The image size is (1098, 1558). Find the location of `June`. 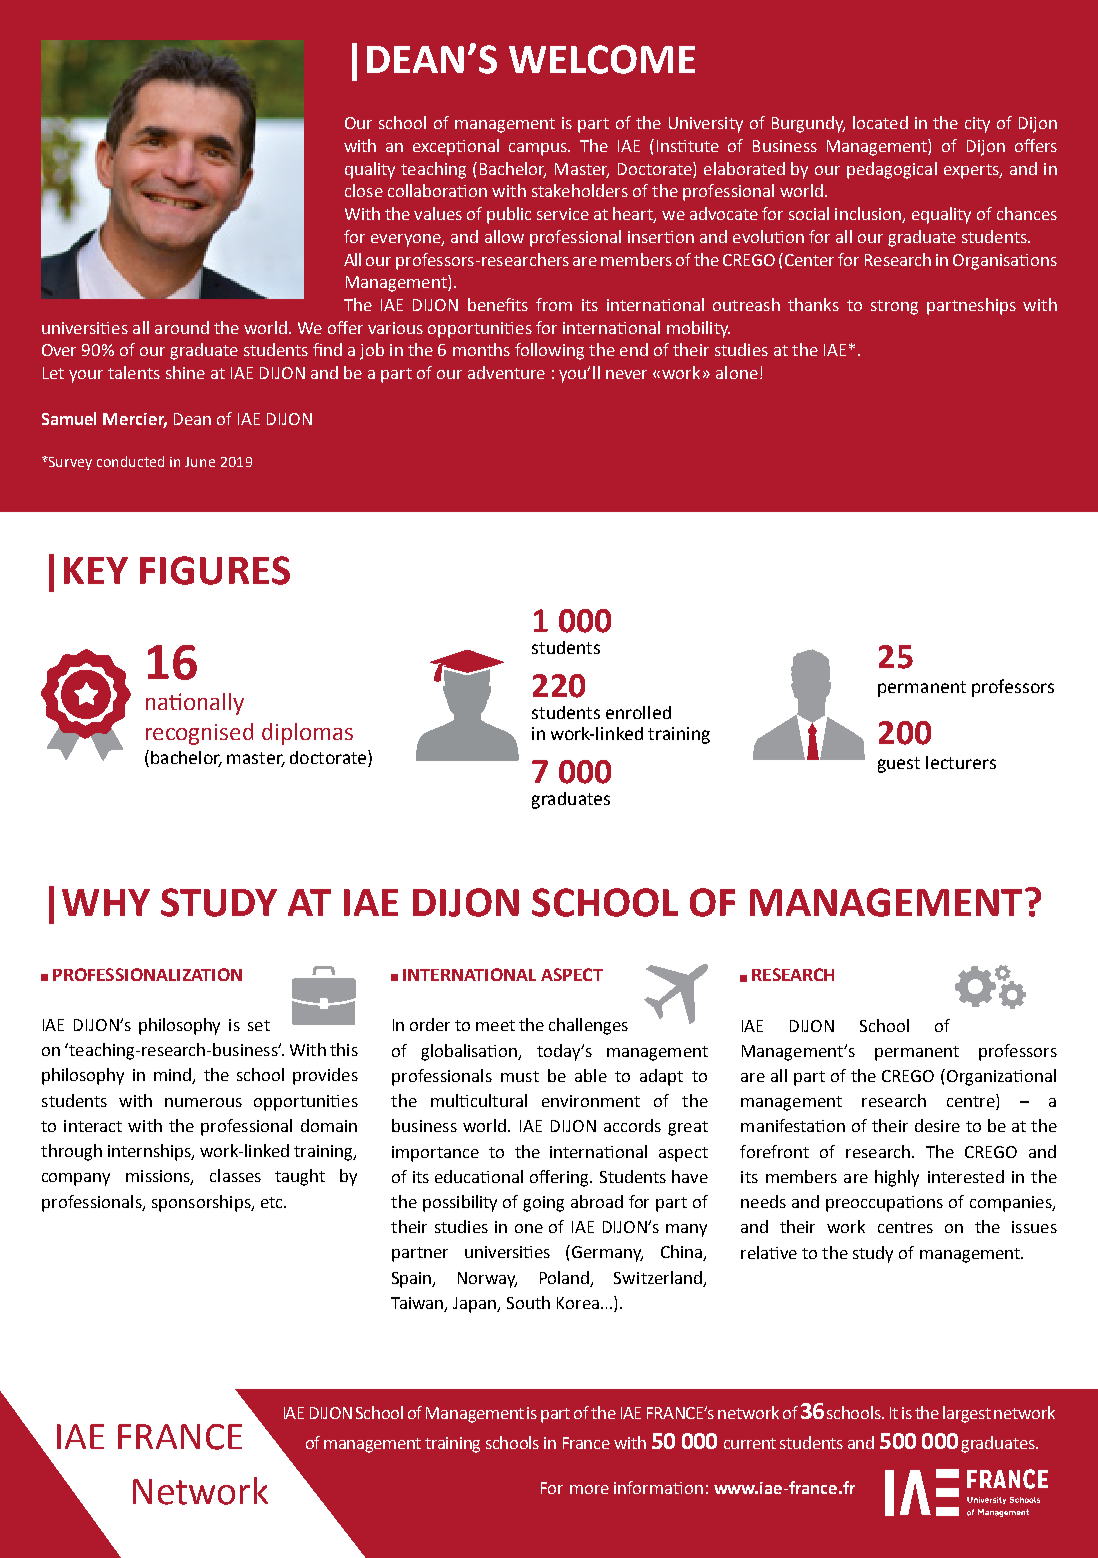

June is located at coordinates (200, 462).
